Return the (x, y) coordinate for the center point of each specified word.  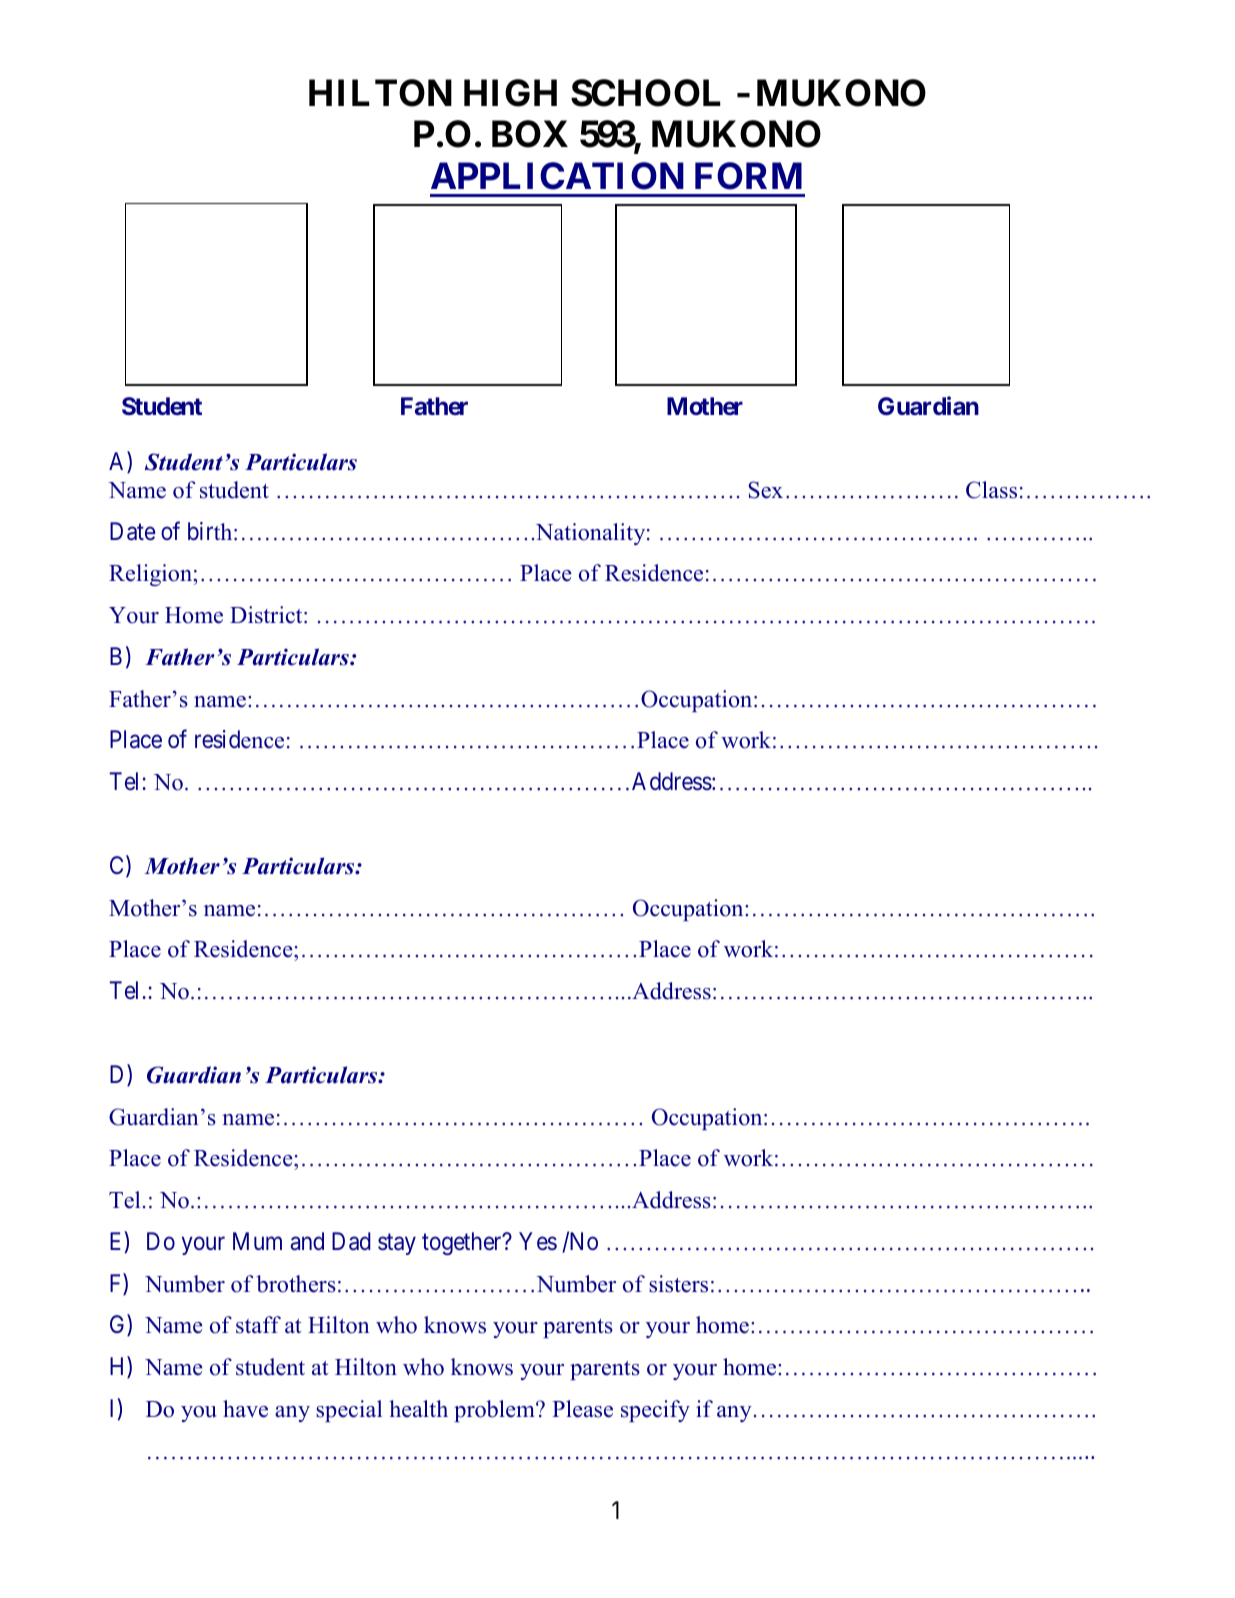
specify (655, 1411)
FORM (748, 176)
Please (582, 1409)
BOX (530, 134)
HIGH (510, 93)
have (245, 1409)
